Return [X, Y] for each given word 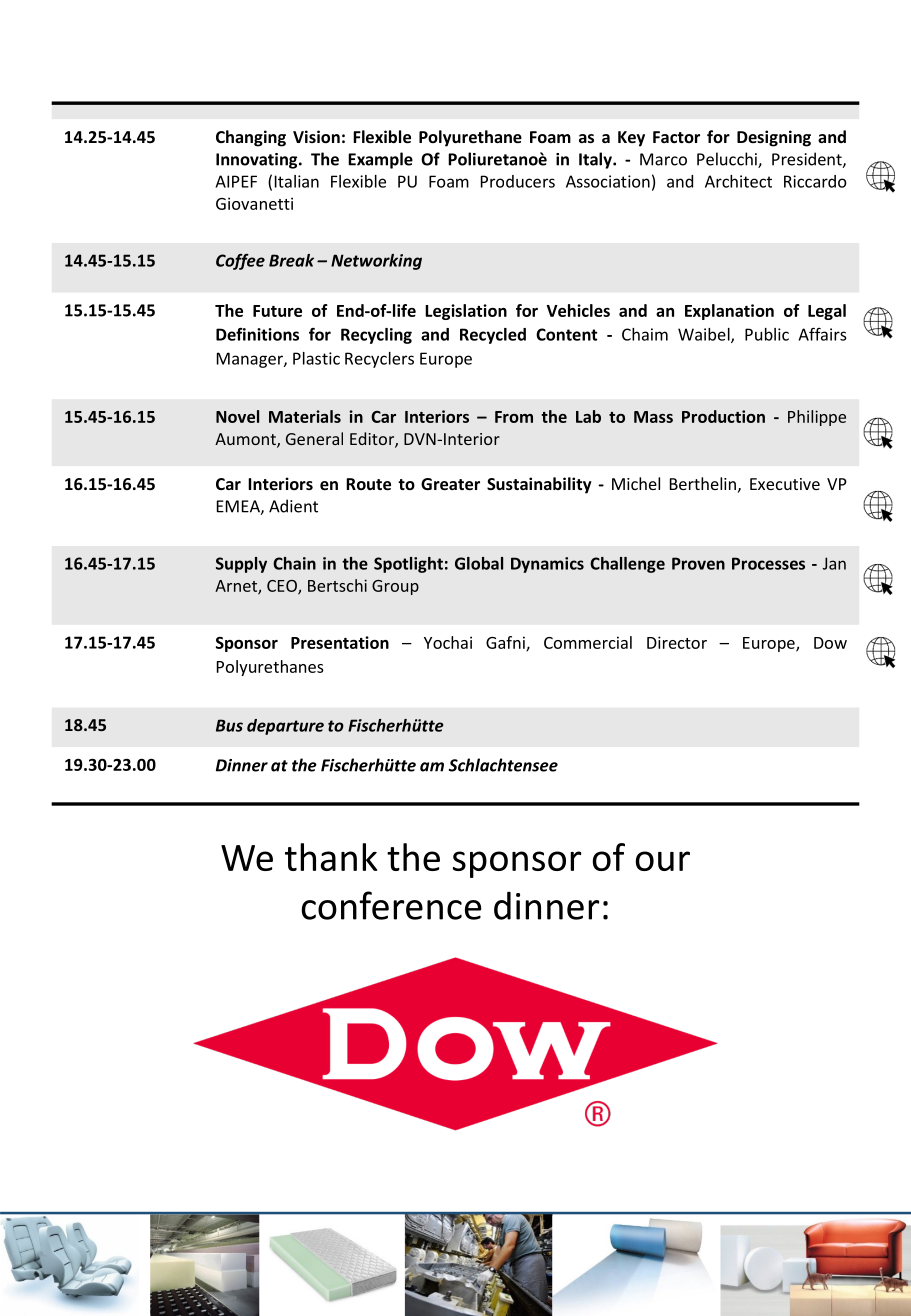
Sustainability [539, 485]
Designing [774, 138]
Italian [297, 181]
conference [391, 905]
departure [285, 727]
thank [331, 857]
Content [566, 334]
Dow [830, 643]
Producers [518, 181]
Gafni [506, 643]
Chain [294, 563]
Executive [785, 484]
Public [767, 334]
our [662, 861]
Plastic [316, 358]
